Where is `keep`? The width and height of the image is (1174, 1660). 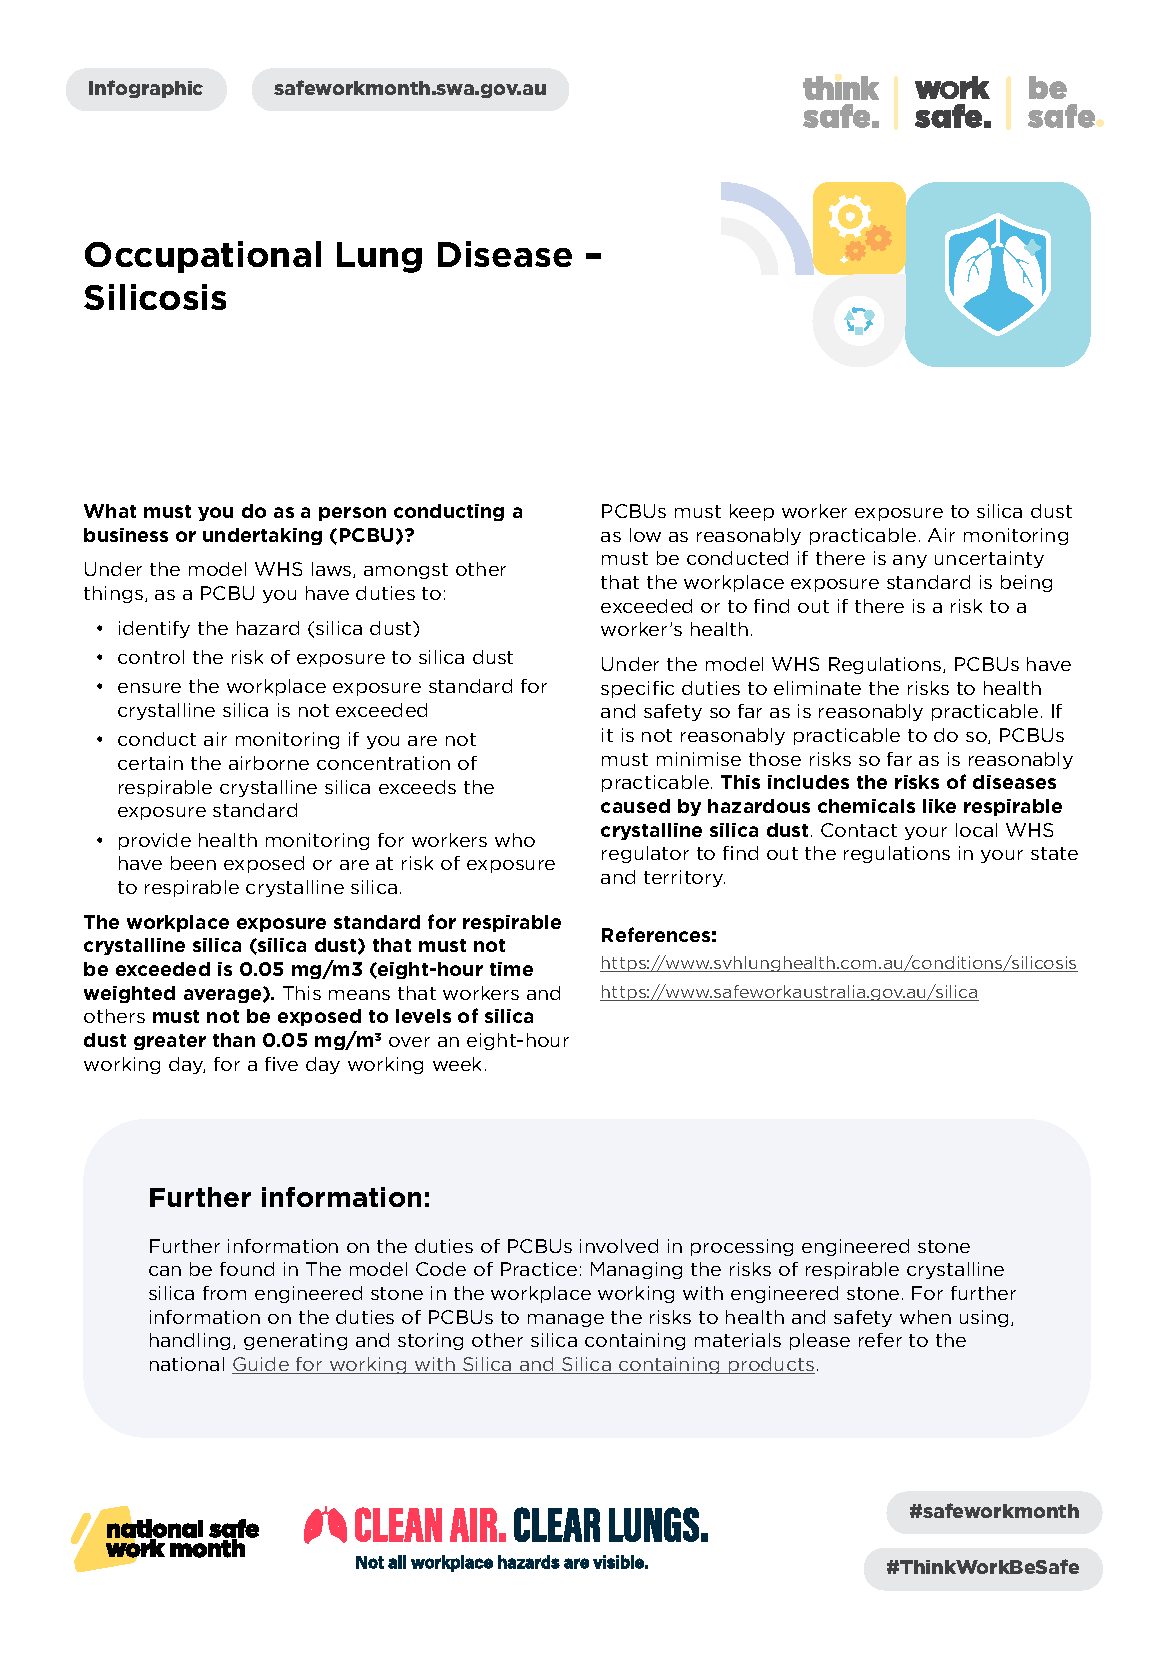 keep is located at coordinates (752, 512).
